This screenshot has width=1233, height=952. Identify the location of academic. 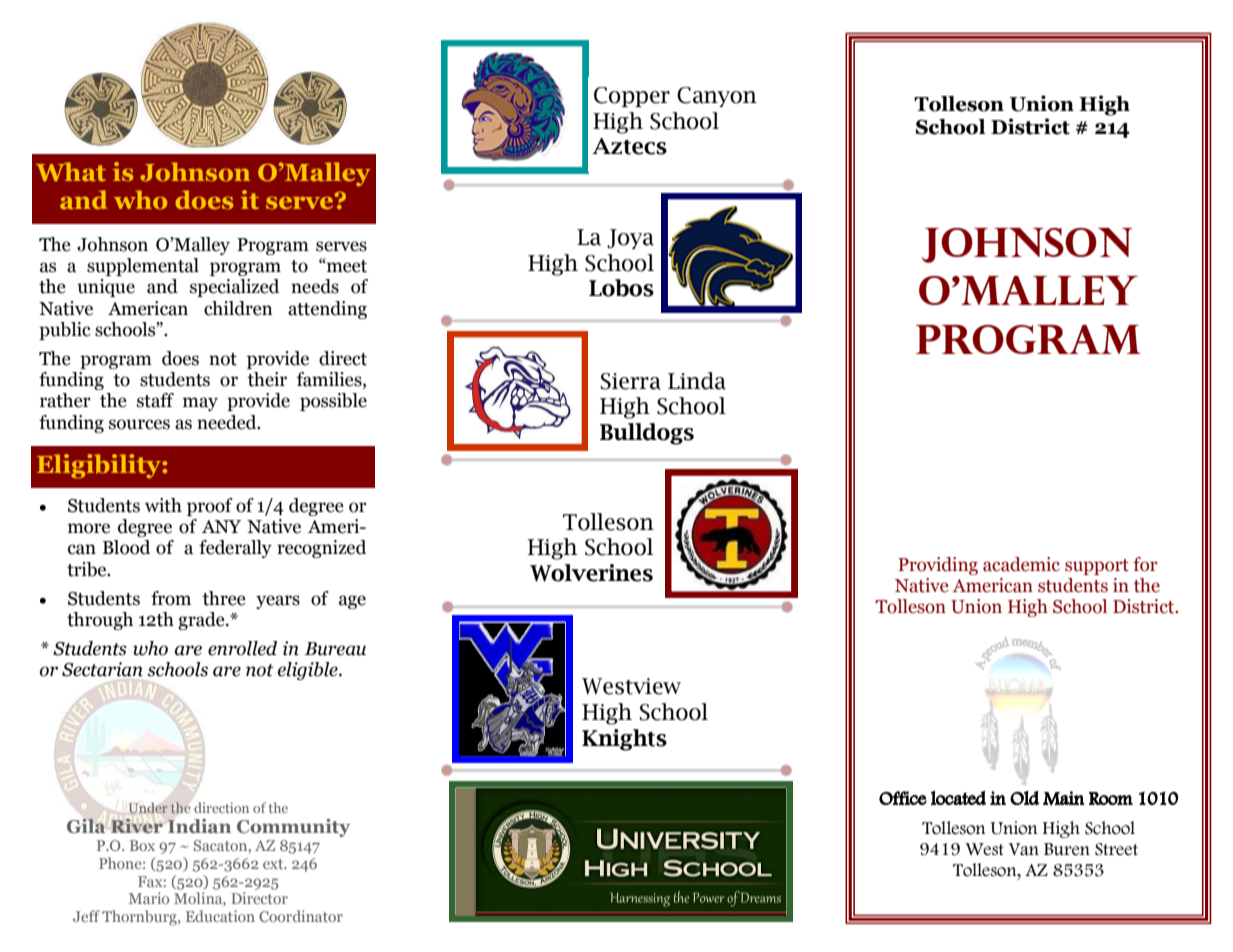
(1021, 564).
